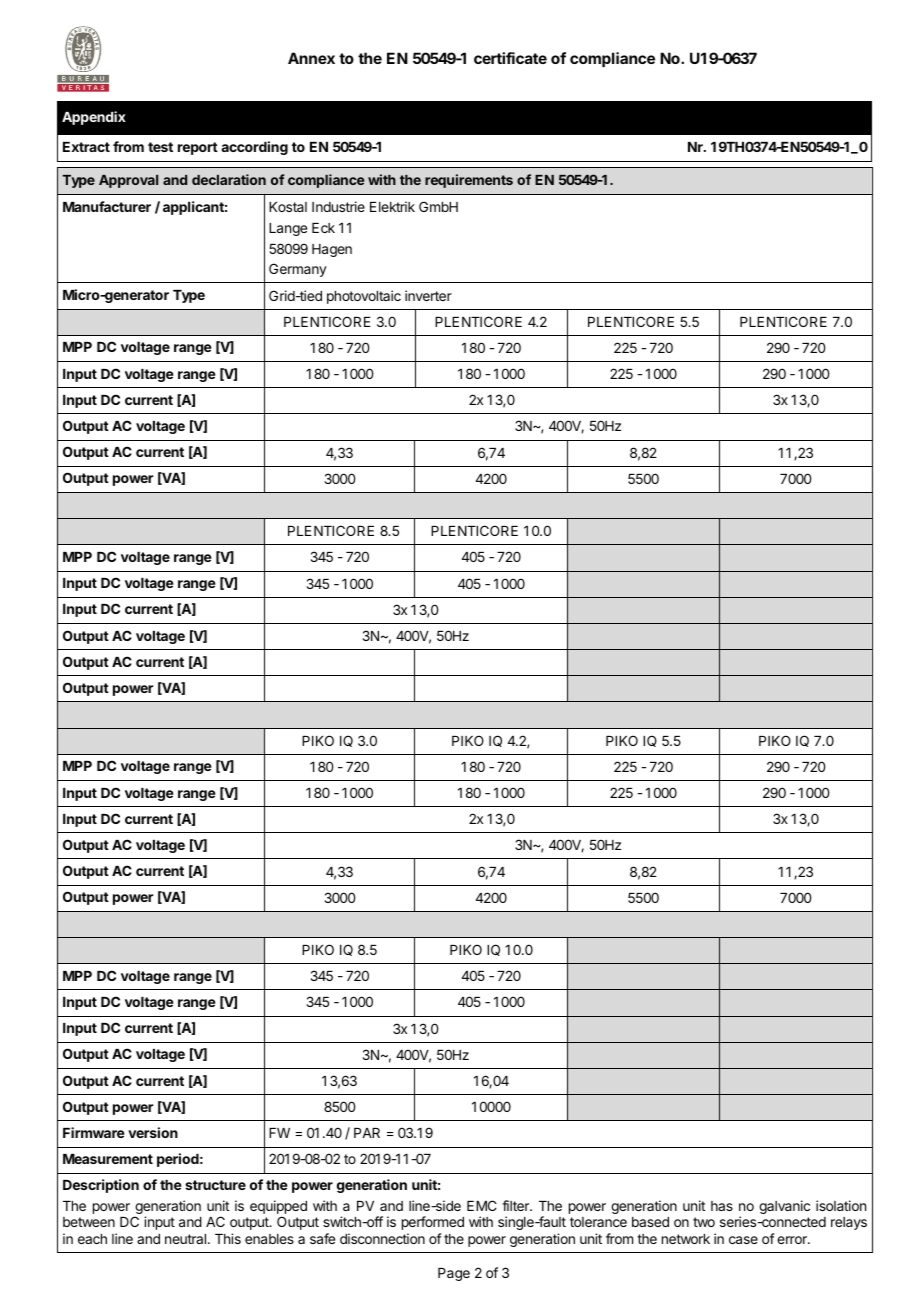 This document has height=1308, width=924. I want to click on test, so click(160, 147).
